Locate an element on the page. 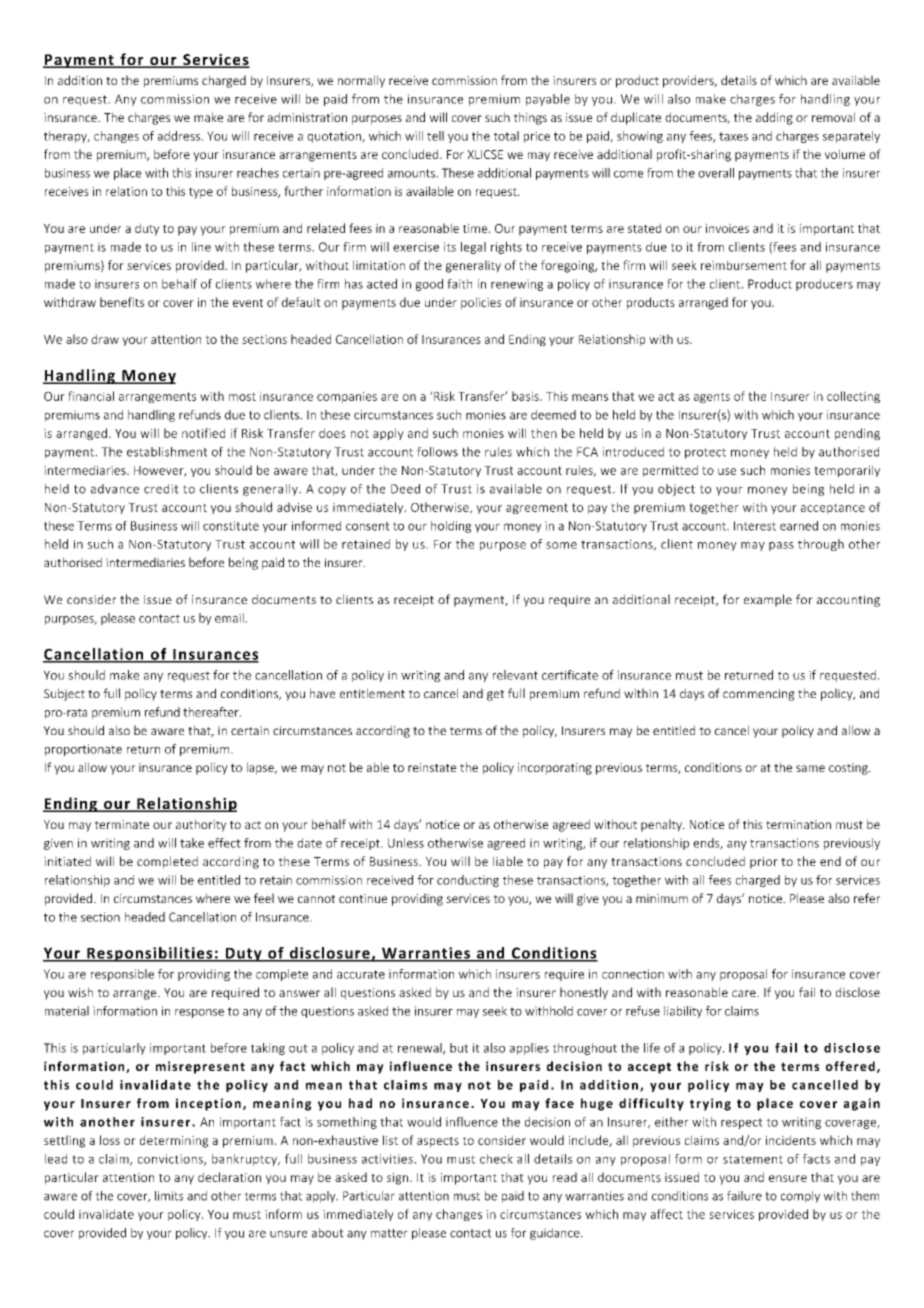  prior is located at coordinates (764, 863).
